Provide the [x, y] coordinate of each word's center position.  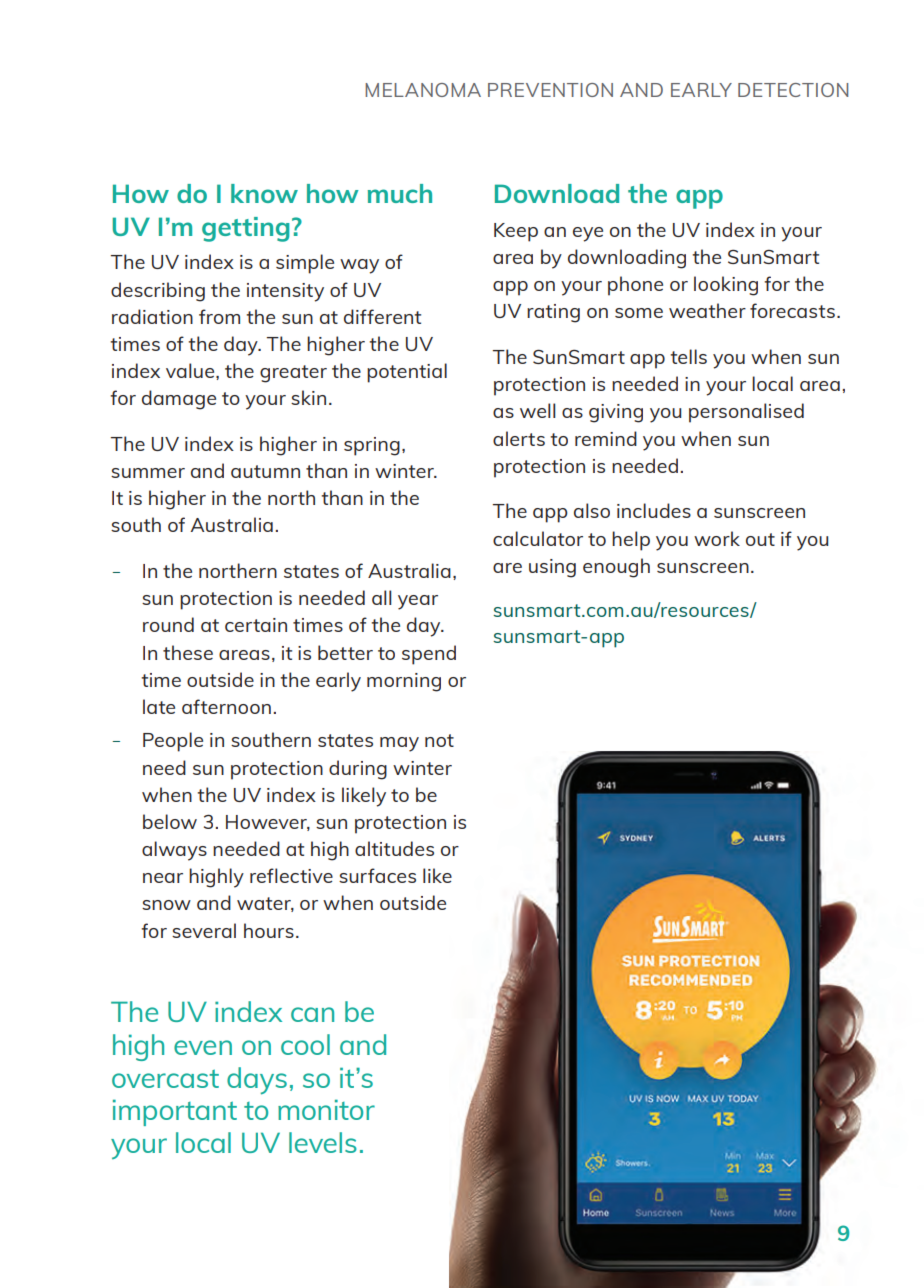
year [418, 602]
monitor [326, 1109]
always [174, 851]
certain [256, 625]
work [717, 538]
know [264, 193]
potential [407, 373]
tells [688, 356]
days [257, 1081]
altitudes [394, 848]
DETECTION [793, 90]
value [191, 371]
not [439, 740]
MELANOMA [423, 90]
